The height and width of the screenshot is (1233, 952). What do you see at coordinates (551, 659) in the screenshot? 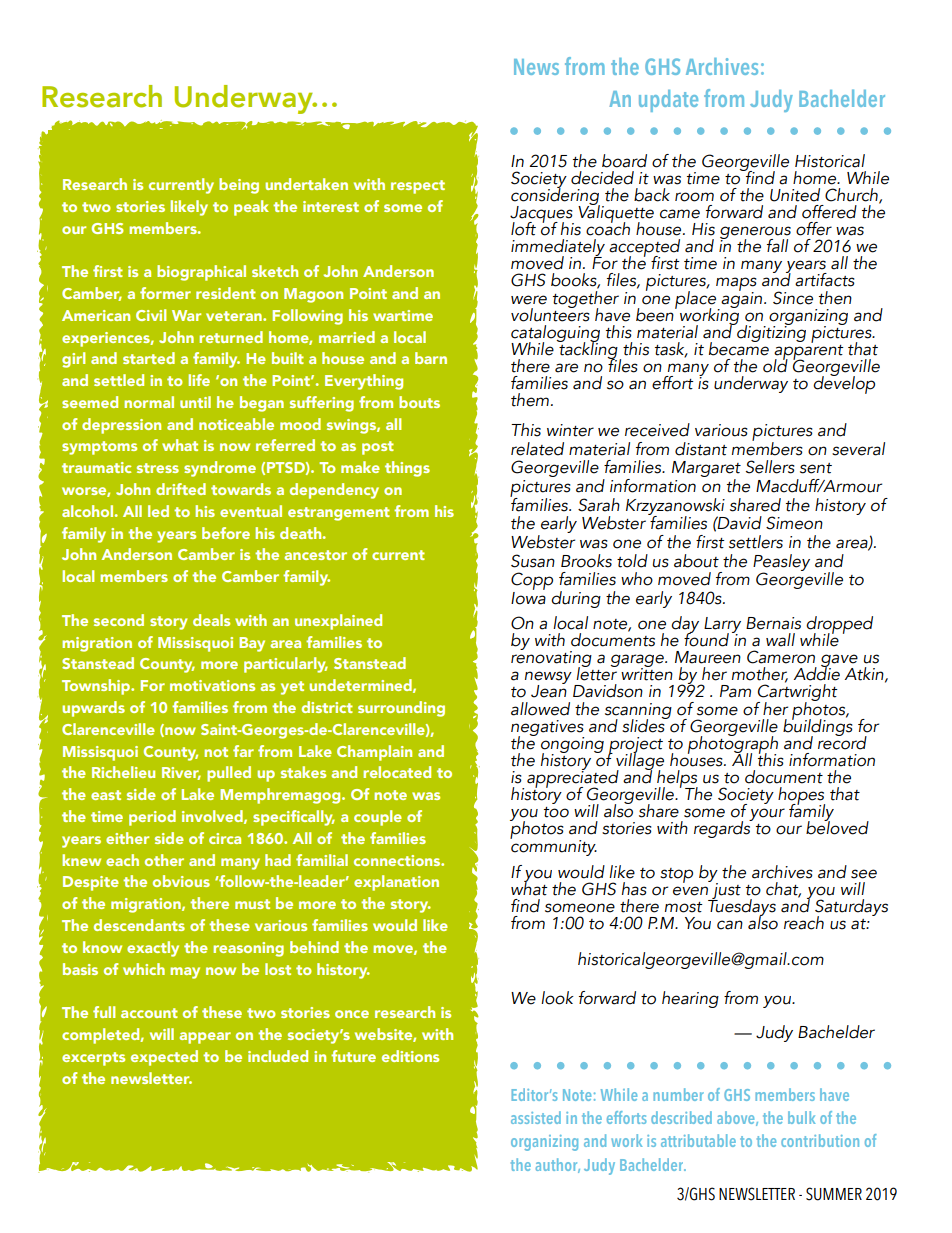
I see `renovating` at bounding box center [551, 659].
